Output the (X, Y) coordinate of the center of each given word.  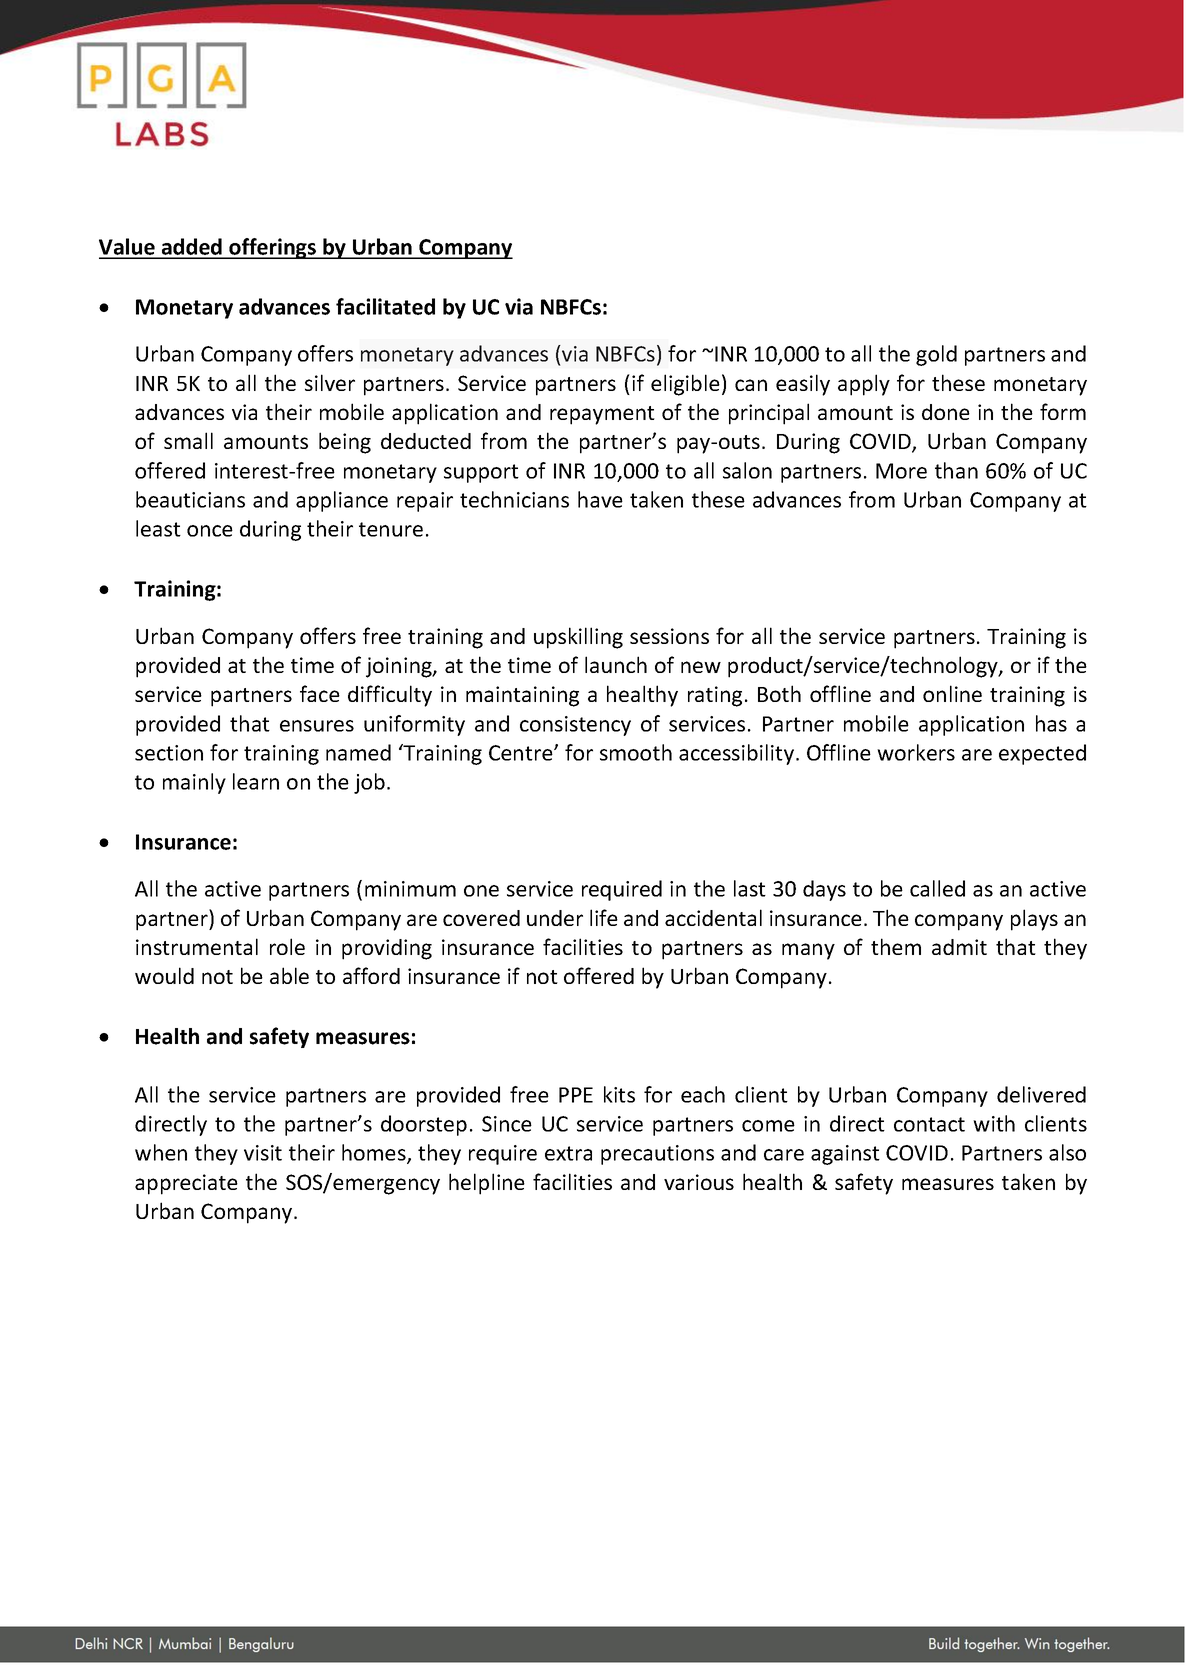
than (956, 470)
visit (263, 1153)
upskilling (578, 638)
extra (568, 1153)
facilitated (385, 306)
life (604, 917)
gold (936, 355)
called (937, 888)
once (210, 531)
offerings (272, 248)
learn (256, 781)
